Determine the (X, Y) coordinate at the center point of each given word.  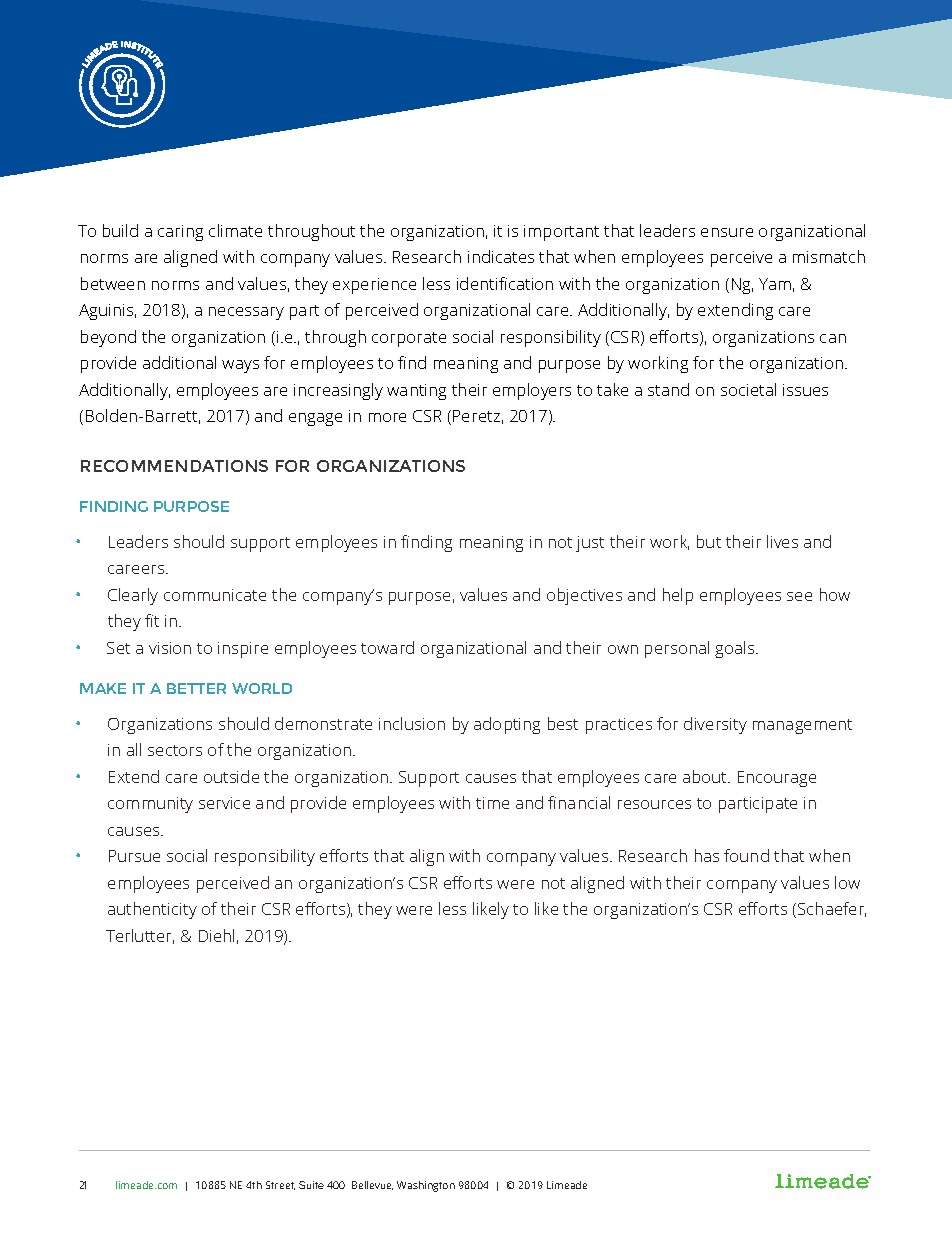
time (492, 803)
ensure (727, 232)
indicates (501, 256)
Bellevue (372, 1185)
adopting (507, 725)
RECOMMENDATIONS (174, 466)
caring (180, 233)
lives (782, 541)
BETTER (196, 688)
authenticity (152, 910)
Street (280, 1185)
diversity (715, 725)
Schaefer (832, 909)
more (387, 417)
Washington (426, 1186)
